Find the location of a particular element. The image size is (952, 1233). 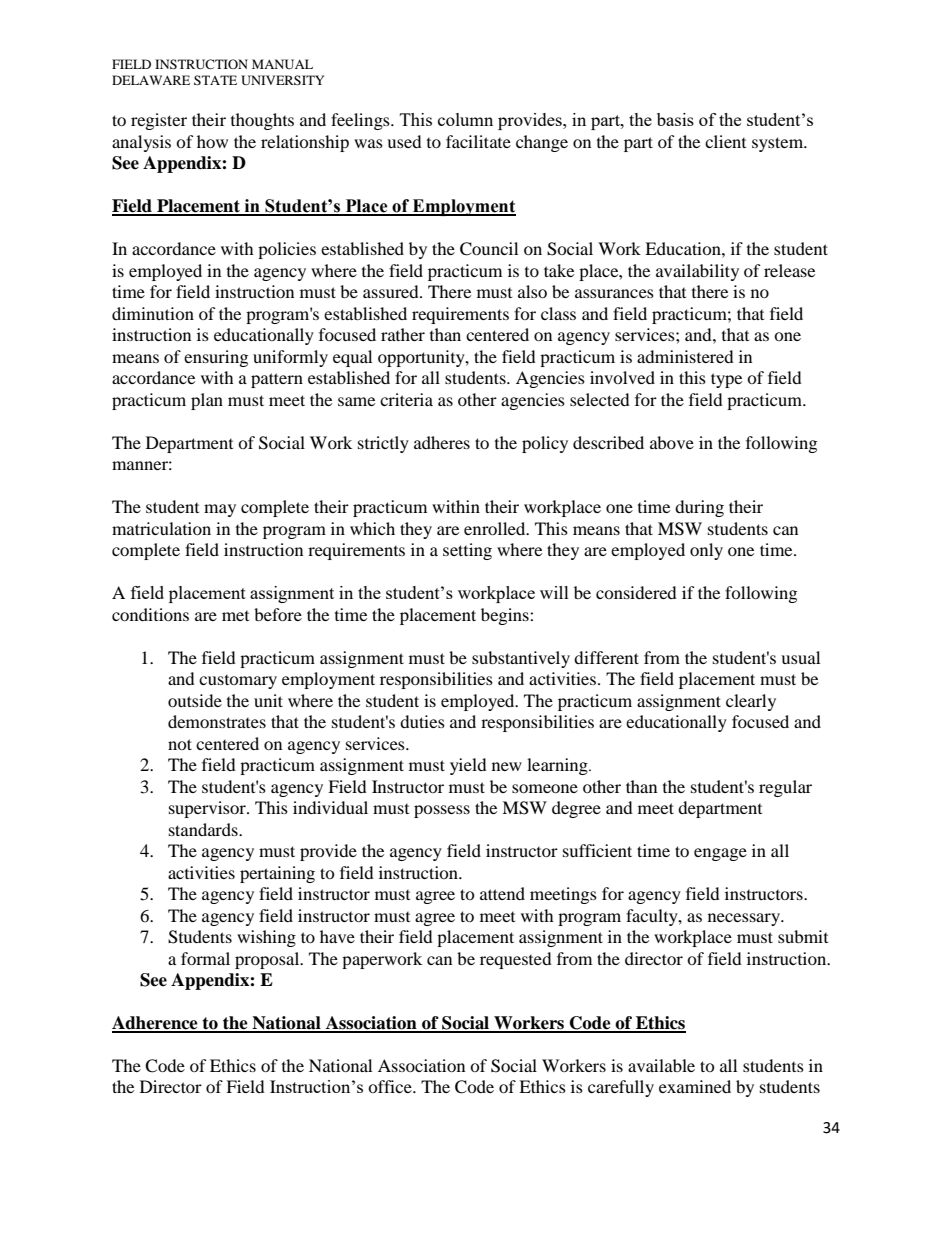

Adherence is located at coordinates (156, 1024).
